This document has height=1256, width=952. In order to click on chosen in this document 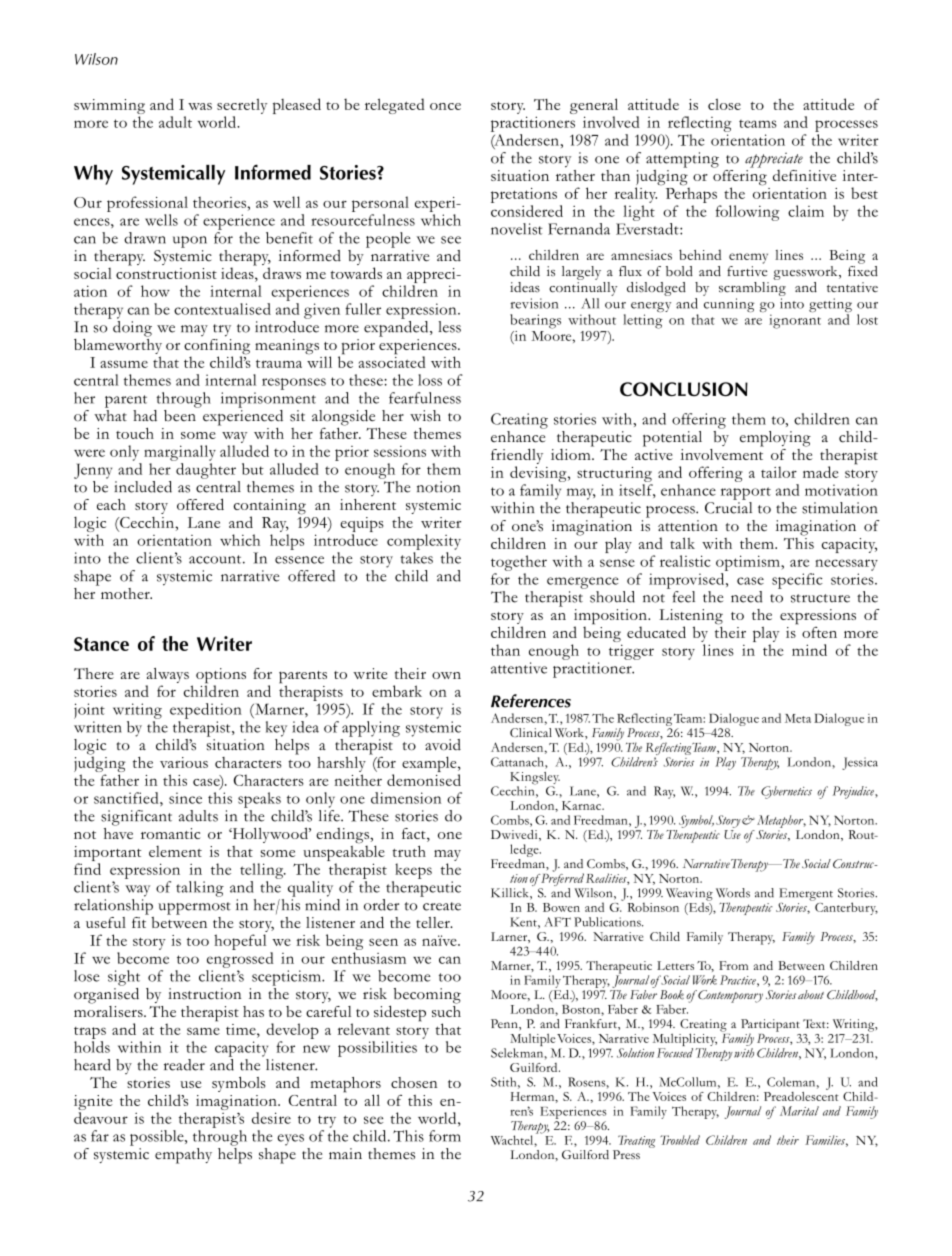, I will do `click(414, 1082)`.
